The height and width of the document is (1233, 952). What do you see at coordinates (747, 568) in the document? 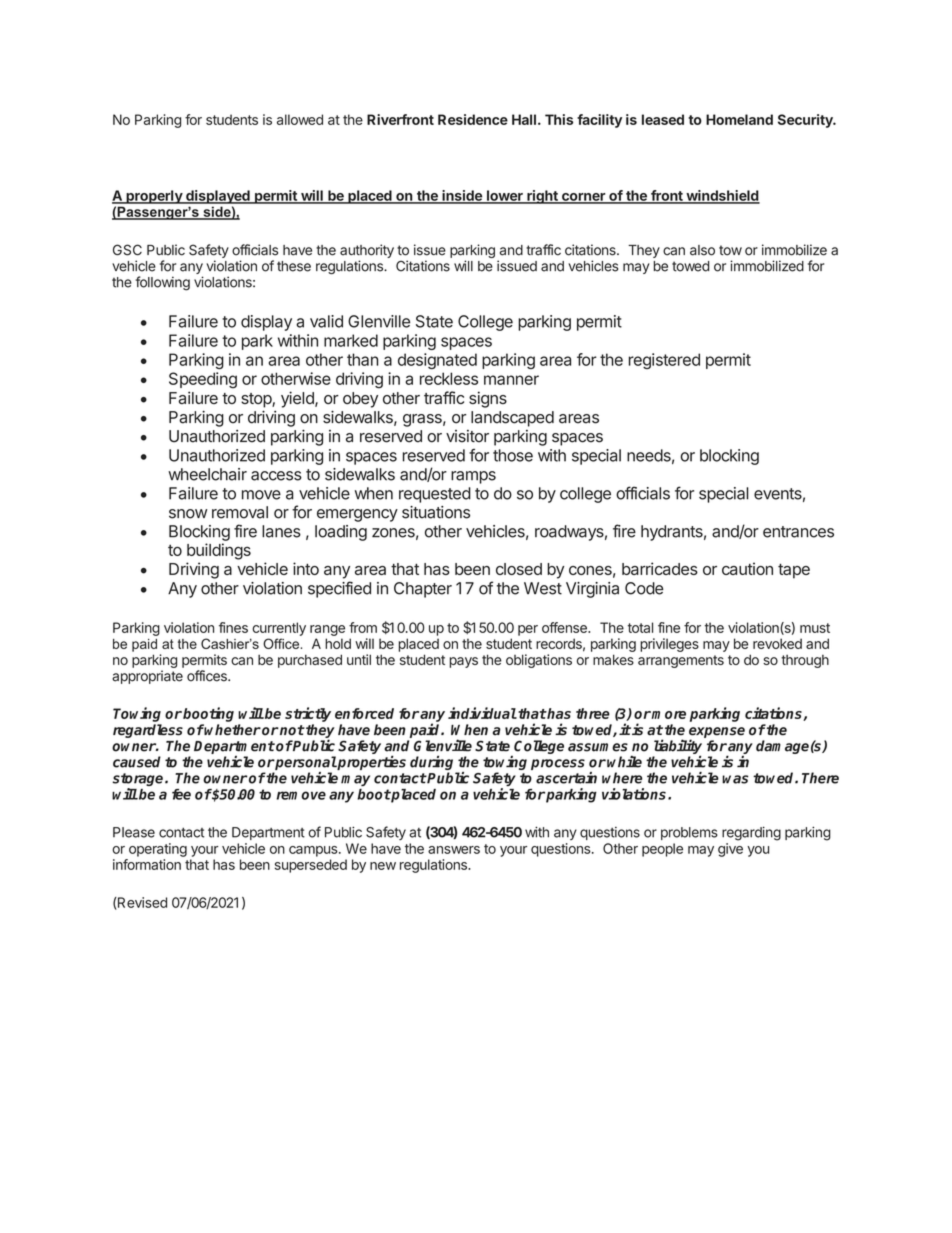
I see `caution` at bounding box center [747, 568].
